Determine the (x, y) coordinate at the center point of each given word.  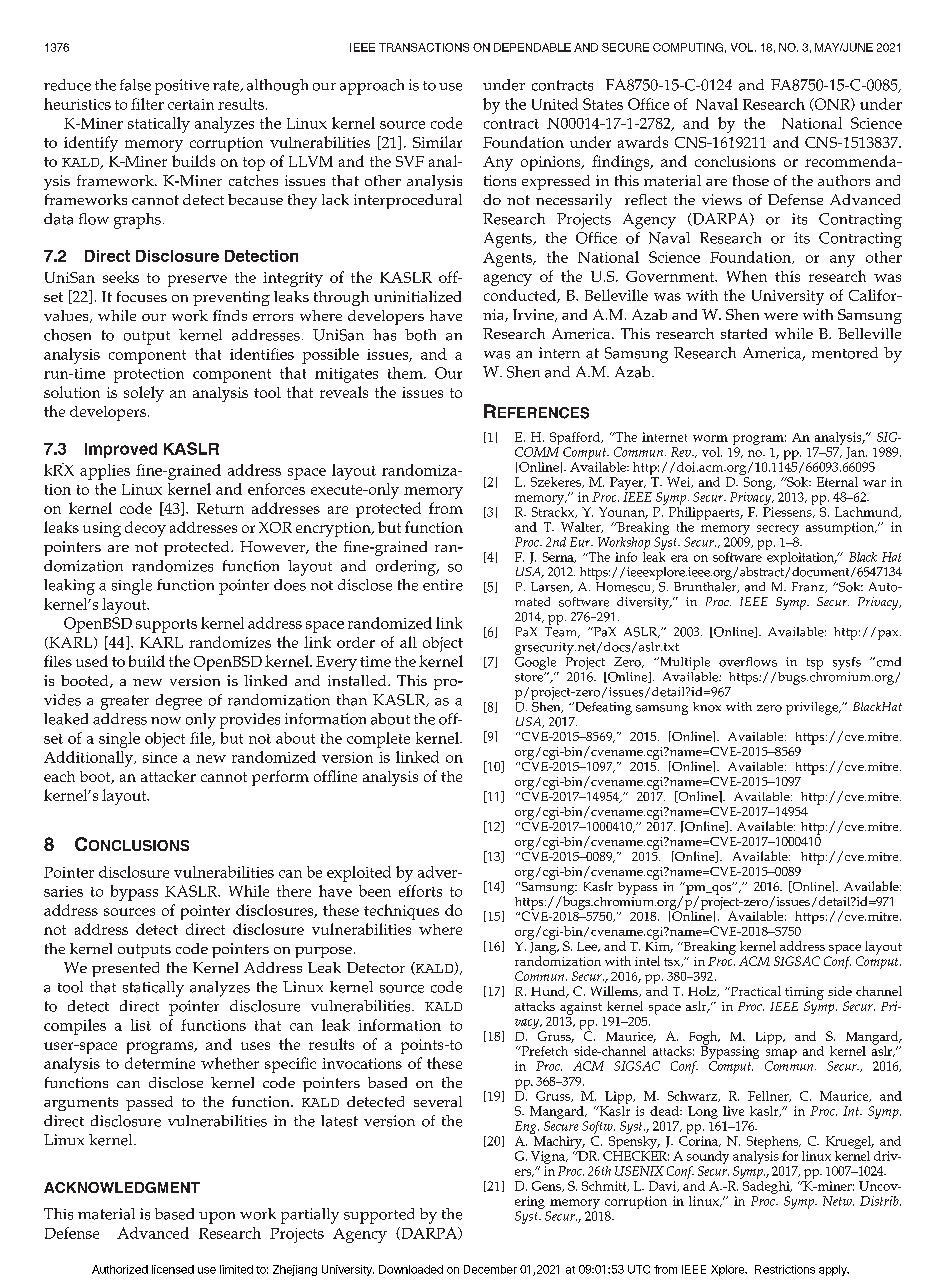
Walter (582, 527)
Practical (754, 991)
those (751, 180)
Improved (121, 450)
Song (759, 485)
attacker (168, 776)
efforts (420, 891)
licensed (173, 1269)
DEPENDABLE (532, 47)
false (135, 85)
